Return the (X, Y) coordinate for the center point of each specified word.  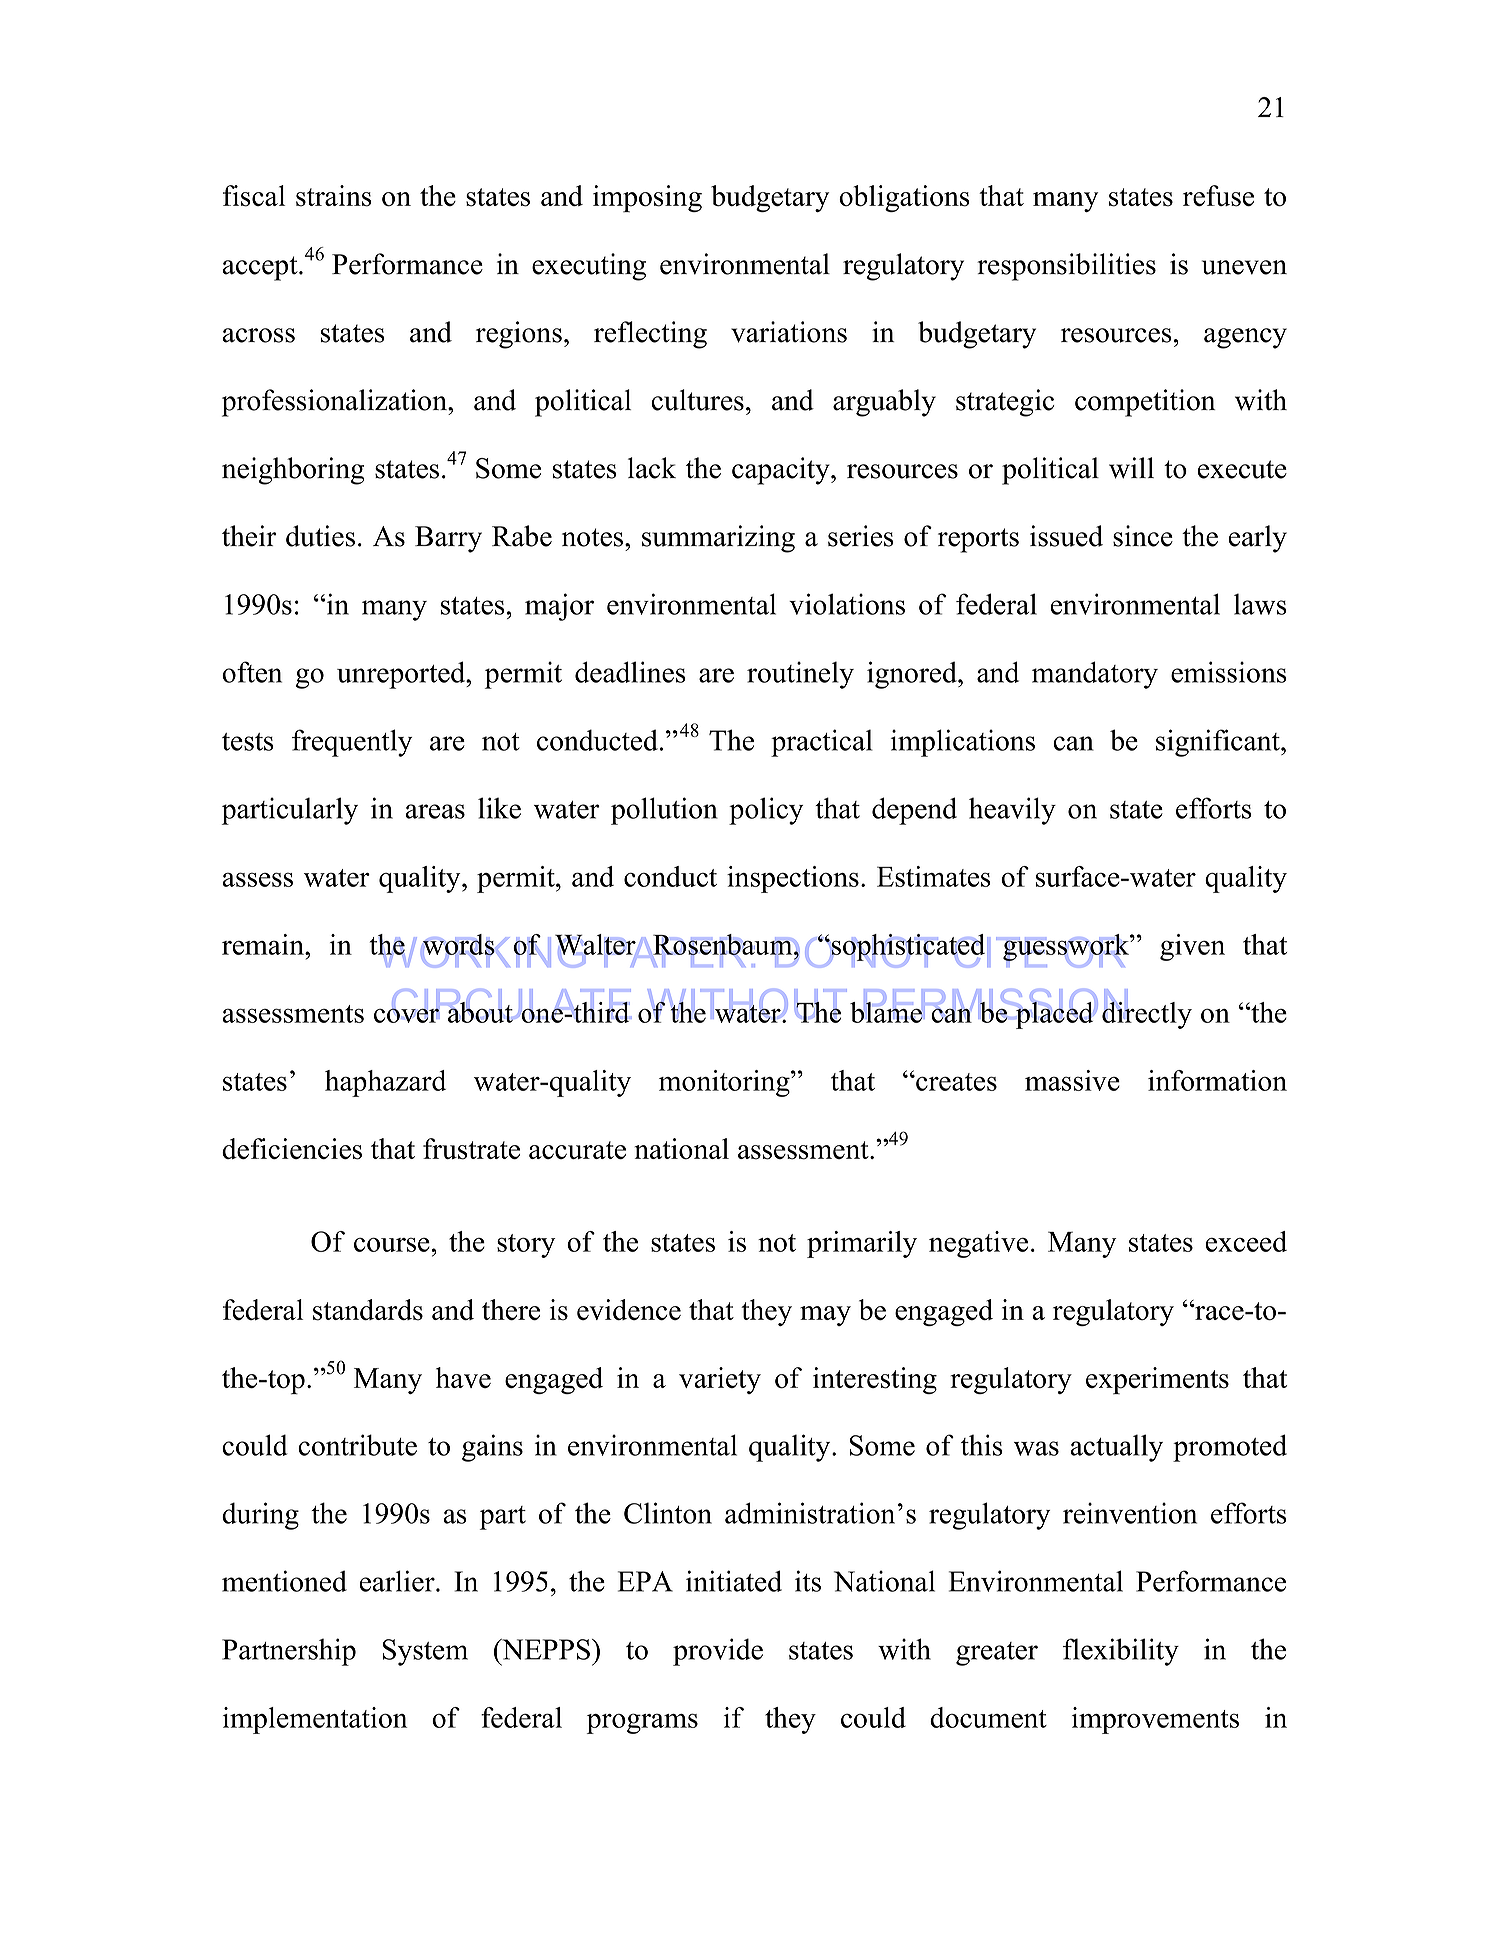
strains (334, 196)
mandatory (1095, 675)
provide (718, 1652)
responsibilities (1066, 267)
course (392, 1244)
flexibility (1121, 1652)
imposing (647, 199)
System (425, 1652)
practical (822, 743)
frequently (352, 743)
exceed (1246, 1241)
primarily (862, 1244)
